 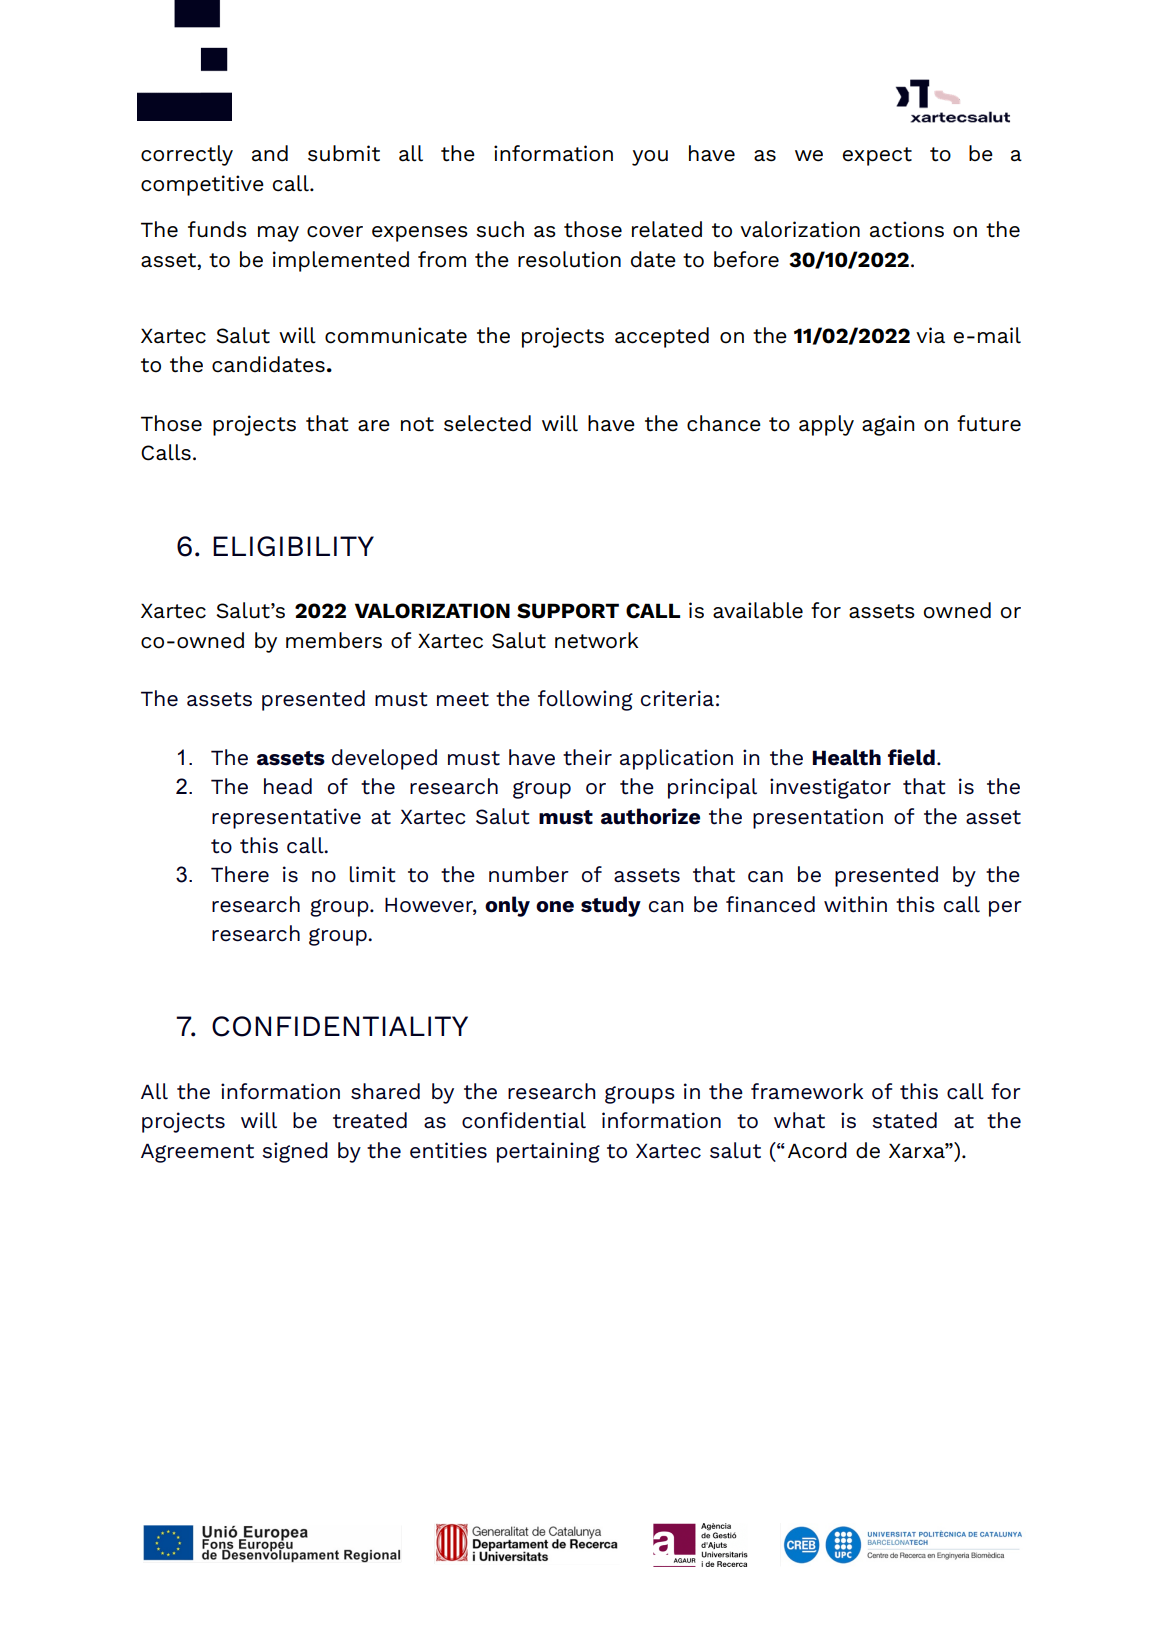 I want to click on signed, so click(x=295, y=1152).
